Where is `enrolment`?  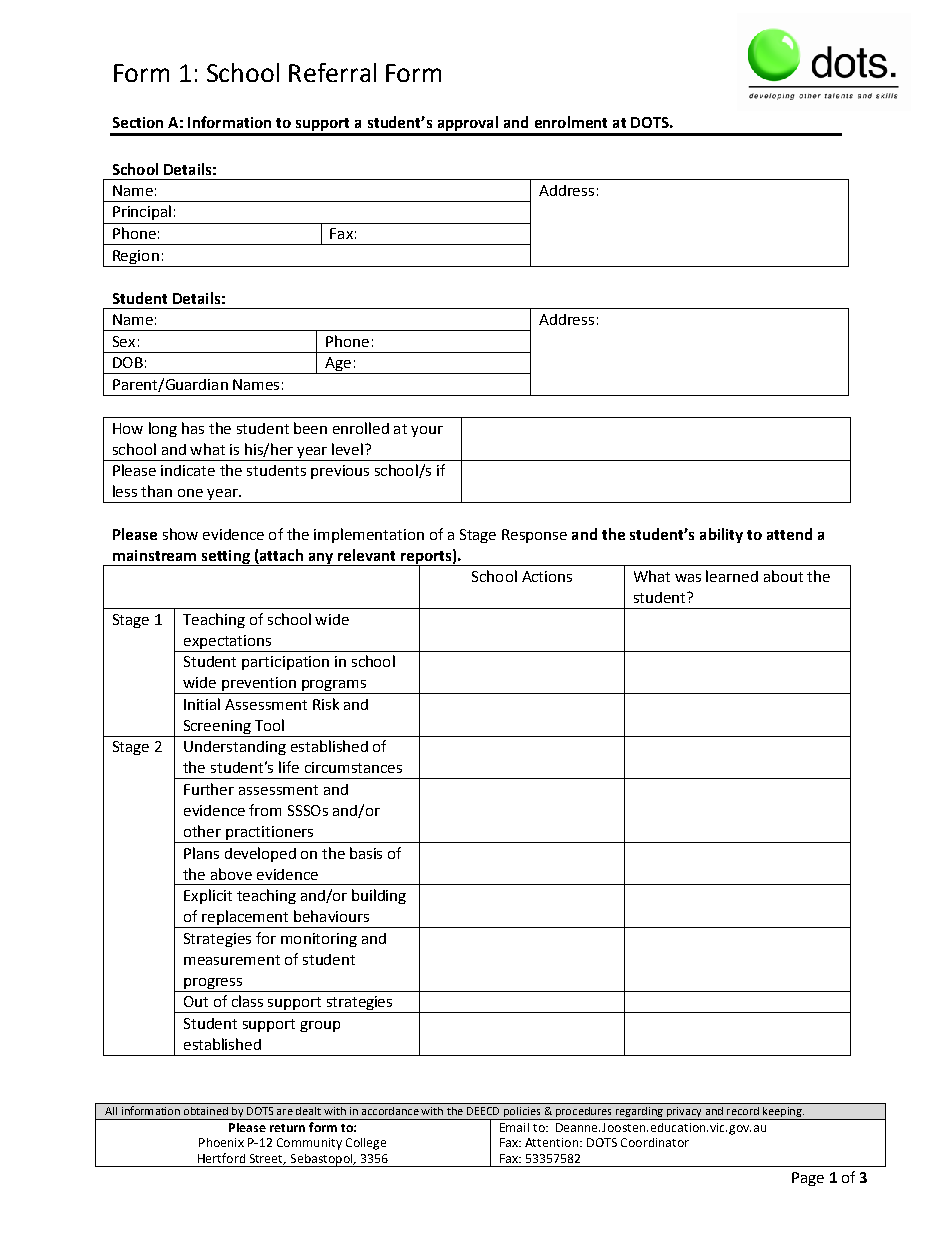
enrolment is located at coordinates (571, 122).
